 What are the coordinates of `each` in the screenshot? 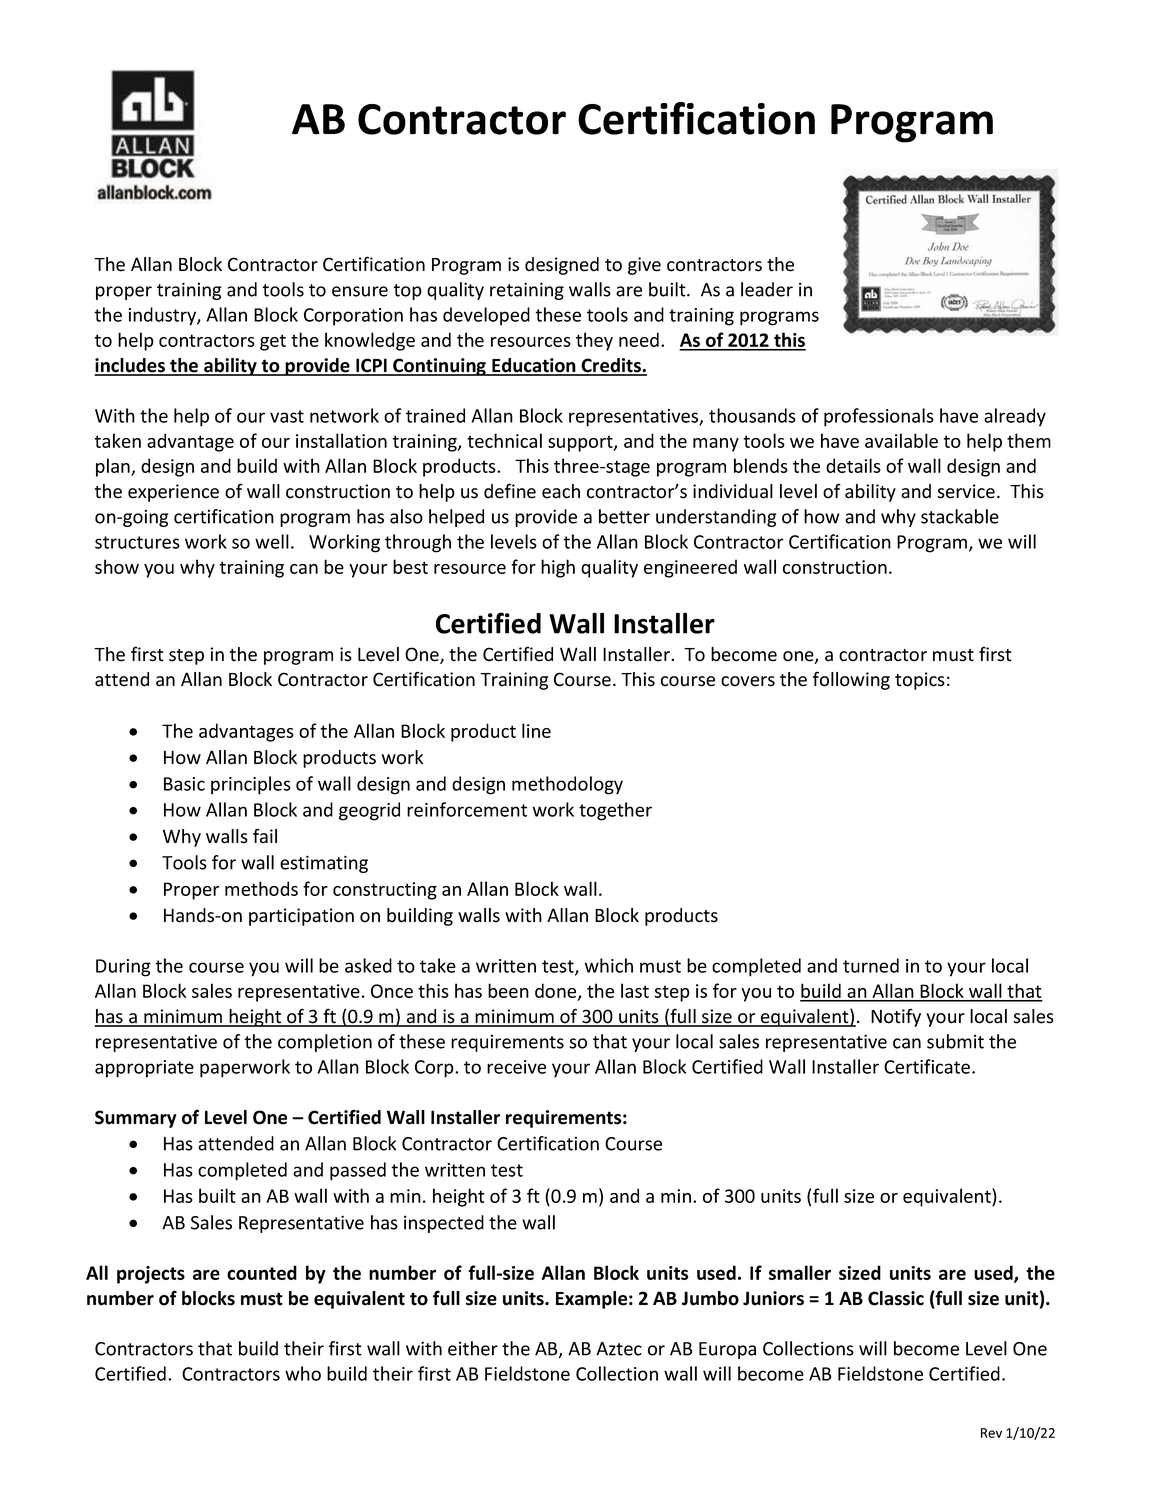 It's located at (561, 491).
